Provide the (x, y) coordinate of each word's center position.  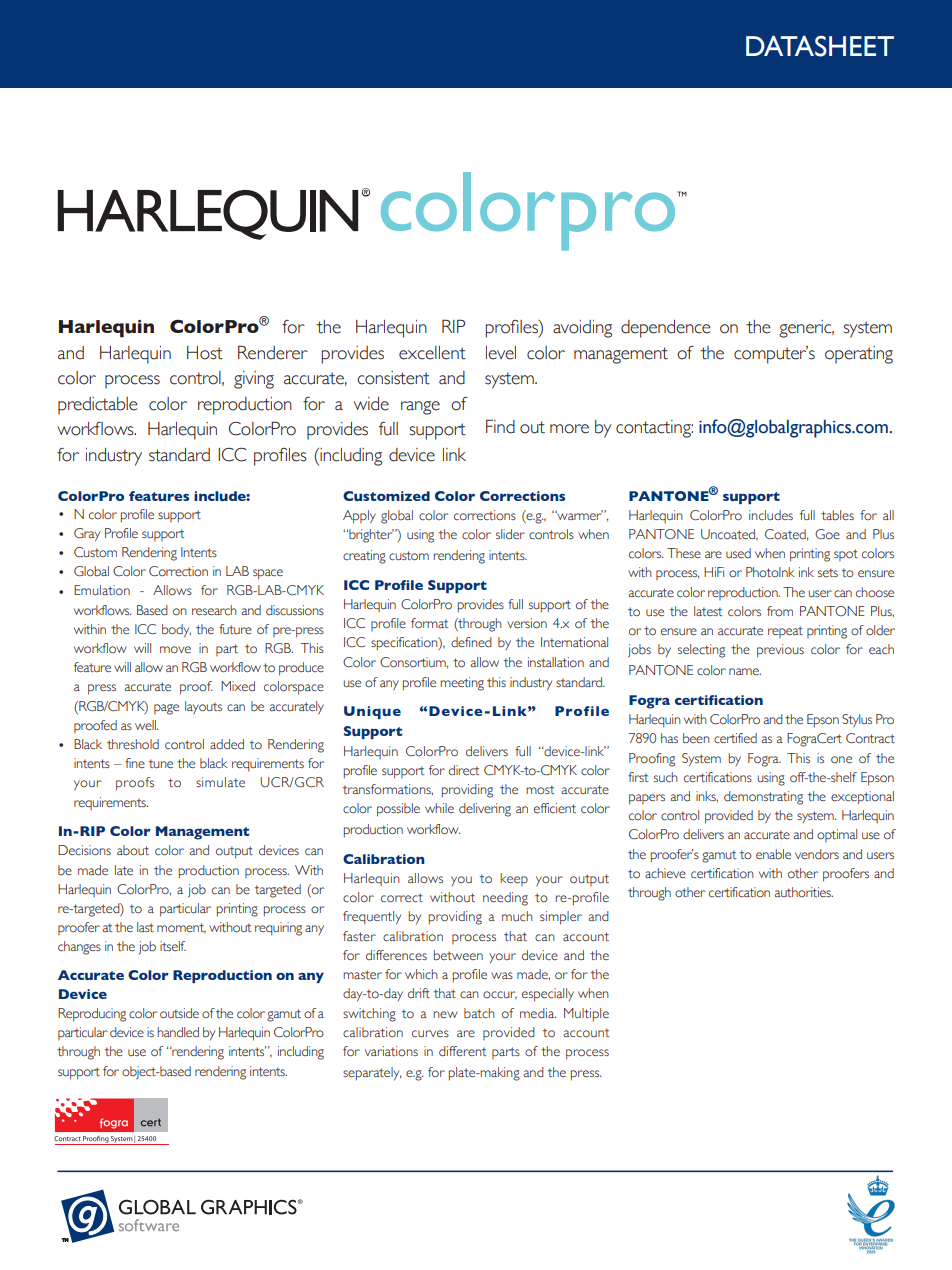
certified (735, 738)
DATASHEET (820, 46)
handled (178, 1032)
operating (859, 355)
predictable (98, 406)
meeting (462, 684)
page (166, 709)
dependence (666, 329)
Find (500, 426)
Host (205, 353)
